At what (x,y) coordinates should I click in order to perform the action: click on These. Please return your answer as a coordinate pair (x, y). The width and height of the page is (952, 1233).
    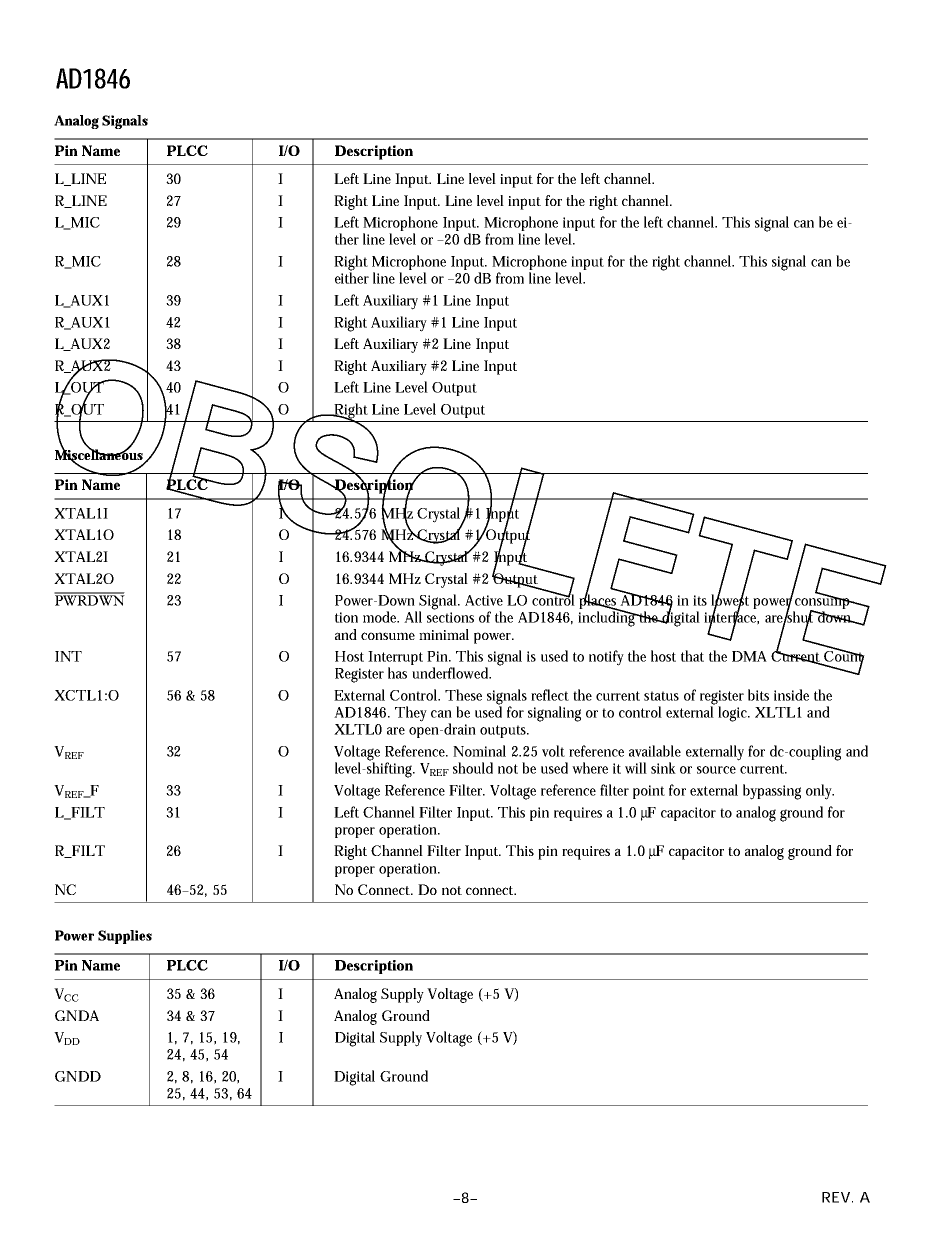
    Looking at the image, I should click on (463, 695).
